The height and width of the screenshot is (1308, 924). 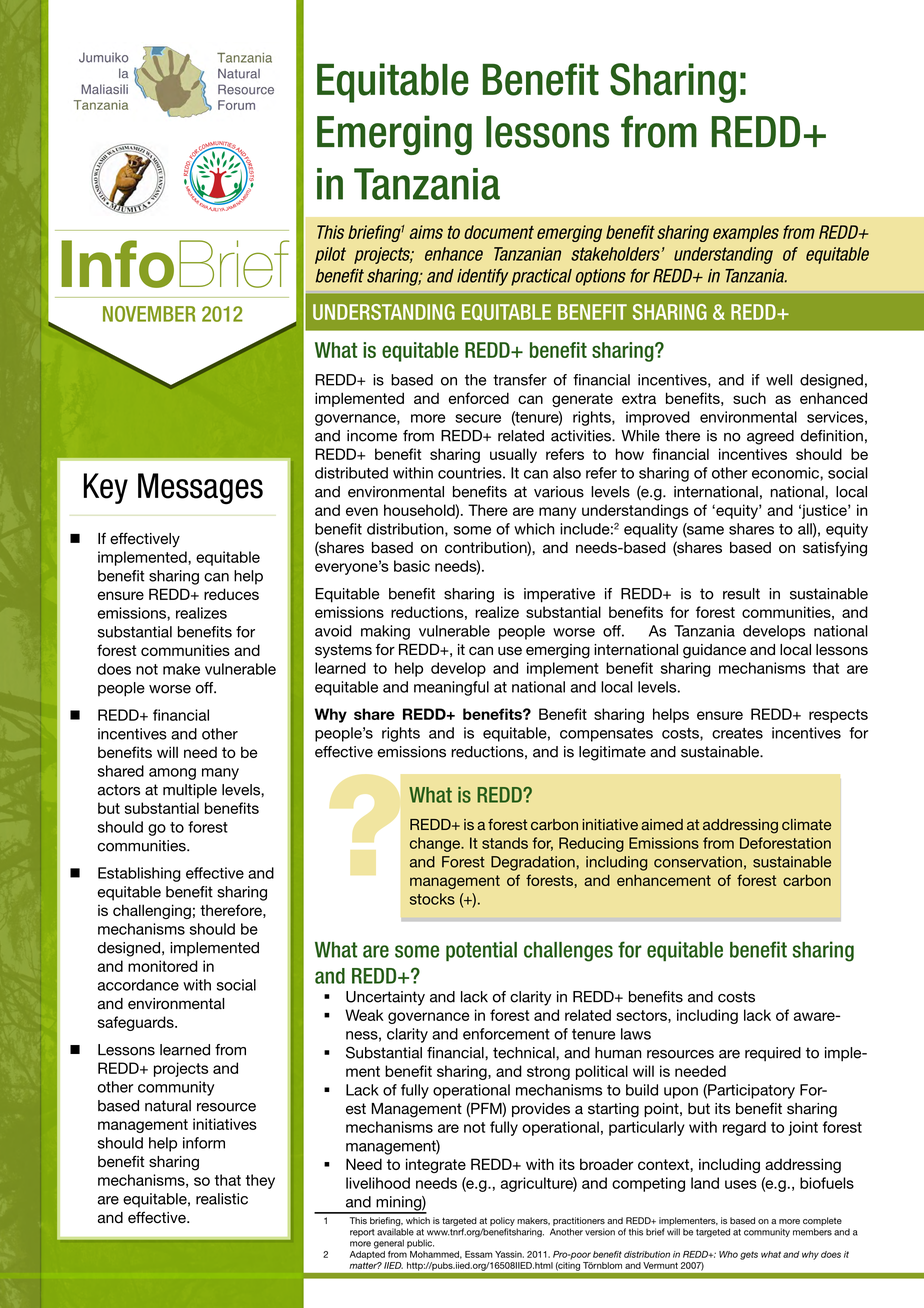 I want to click on creates, so click(x=737, y=733).
